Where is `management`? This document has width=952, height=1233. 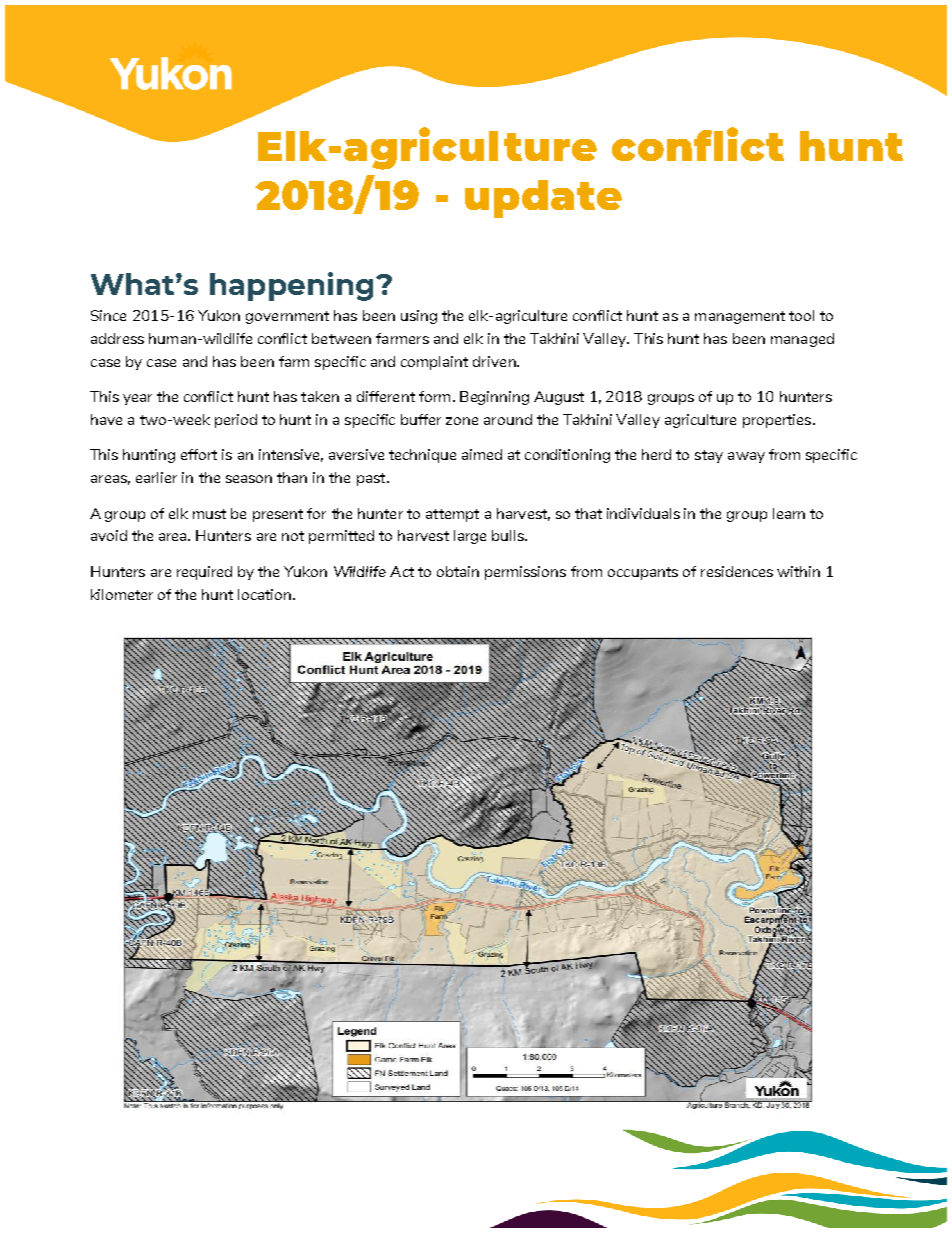
management is located at coordinates (740, 317).
